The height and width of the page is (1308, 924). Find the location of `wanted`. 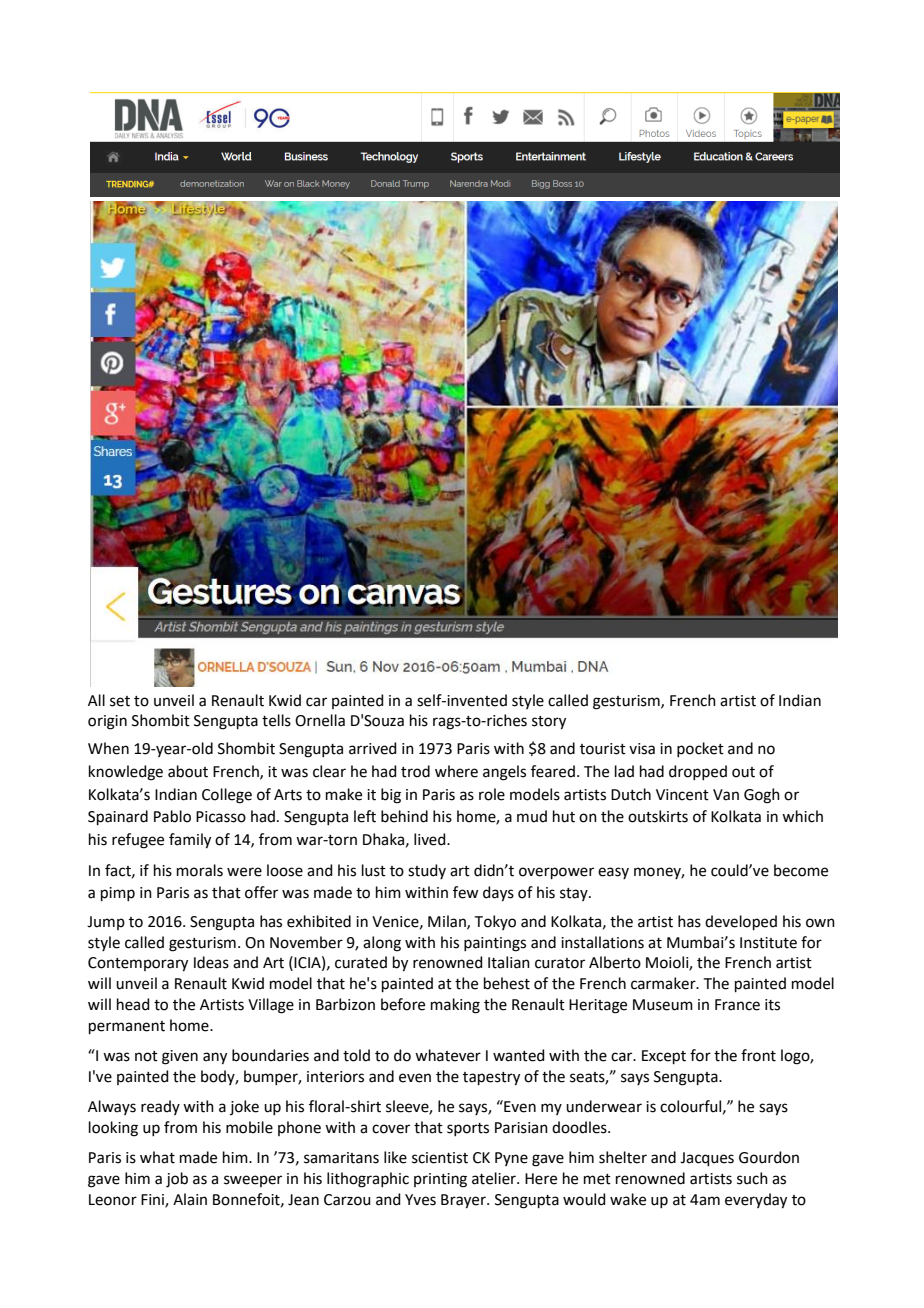

wanted is located at coordinates (519, 1055).
